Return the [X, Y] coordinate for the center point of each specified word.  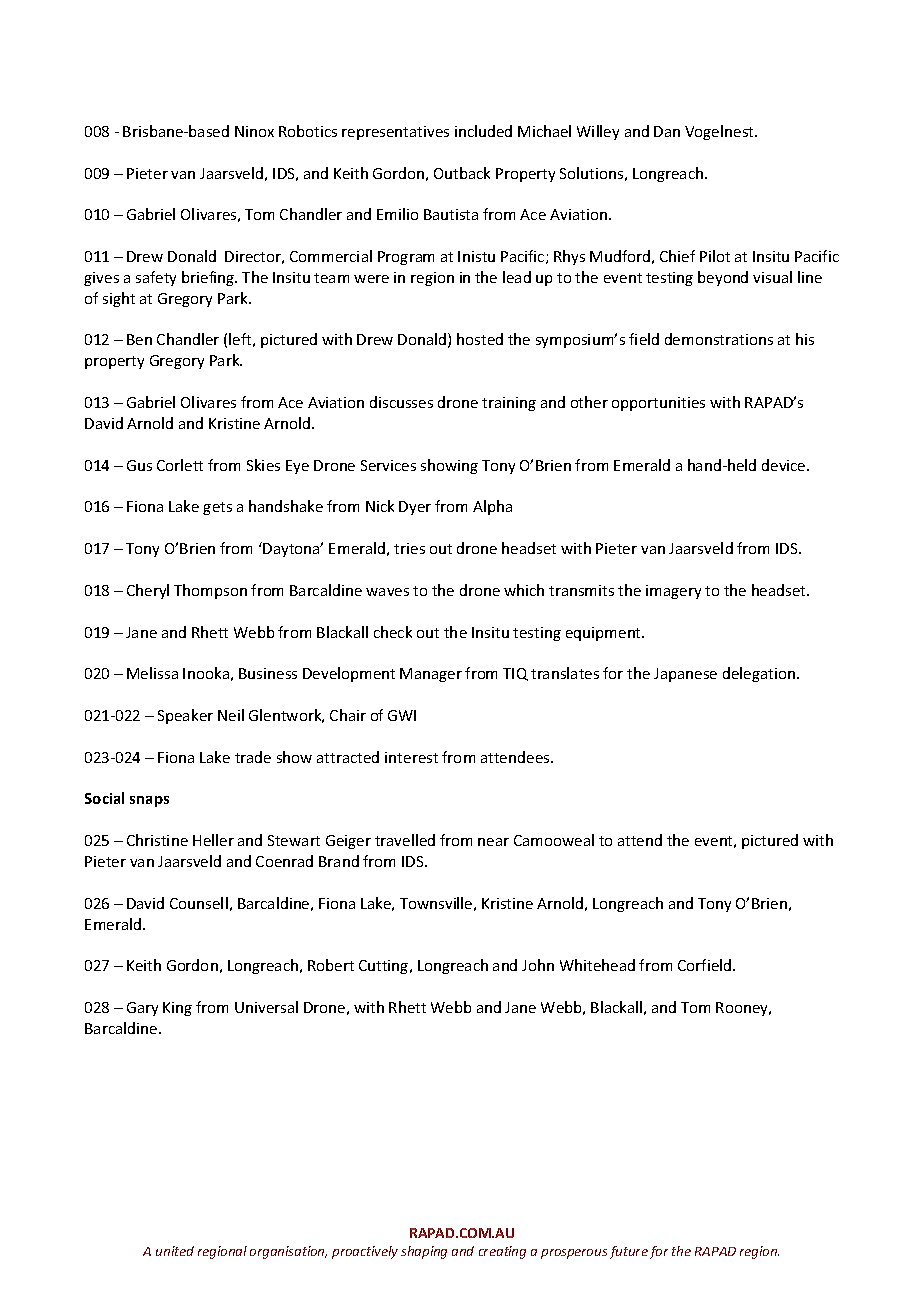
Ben [139, 339]
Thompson [210, 591]
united [175, 1251]
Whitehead [597, 965]
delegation [760, 674]
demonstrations [719, 339]
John [538, 965]
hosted [480, 339]
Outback [462, 173]
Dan [667, 131]
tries [409, 548]
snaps [149, 801]
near [493, 842]
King [177, 1009]
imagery [673, 592]
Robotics [308, 131]
